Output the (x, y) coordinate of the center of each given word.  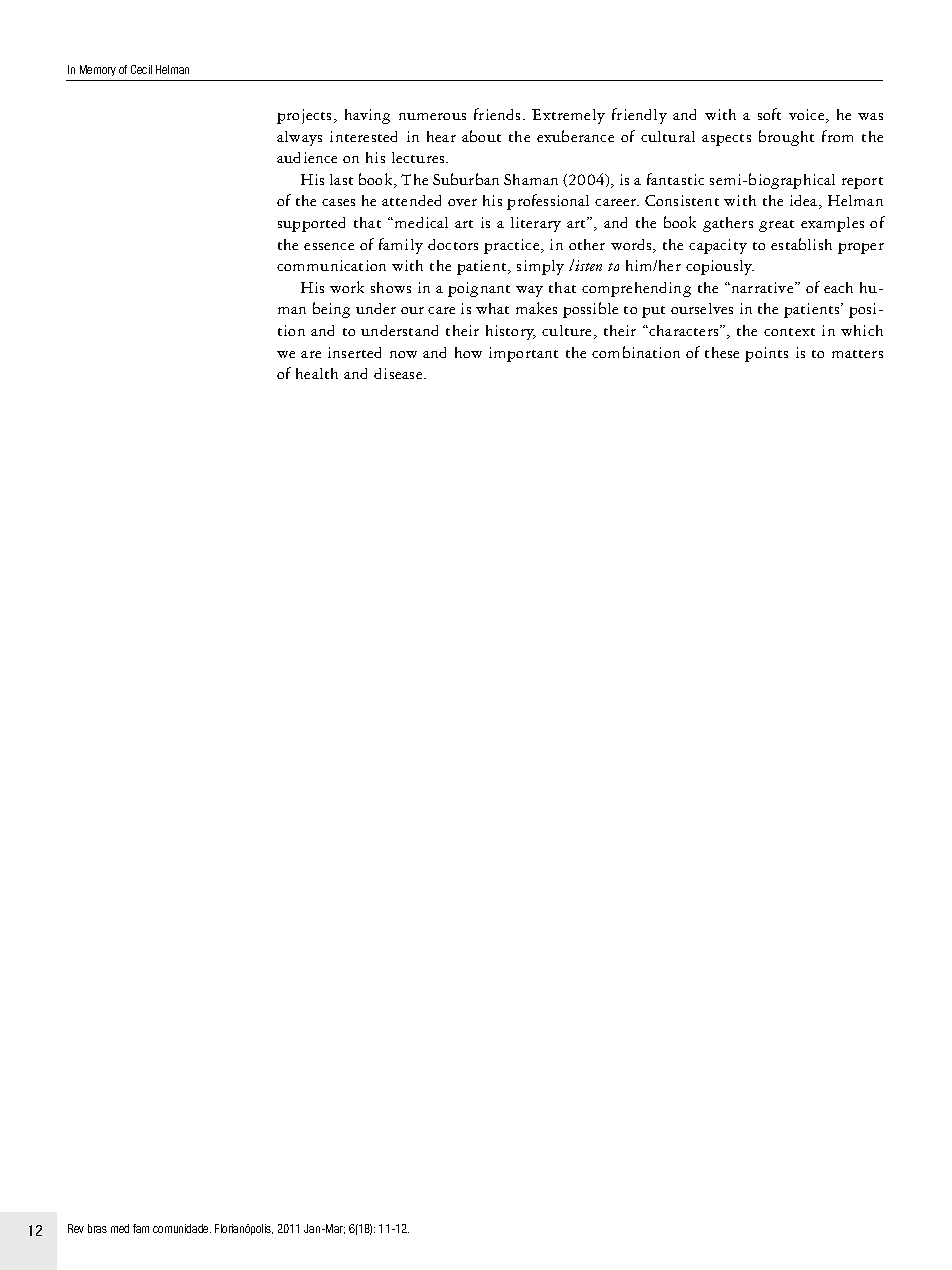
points (766, 354)
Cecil (141, 69)
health (317, 373)
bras (97, 1228)
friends (499, 114)
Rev (76, 1228)
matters (857, 354)
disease (399, 373)
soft (769, 114)
